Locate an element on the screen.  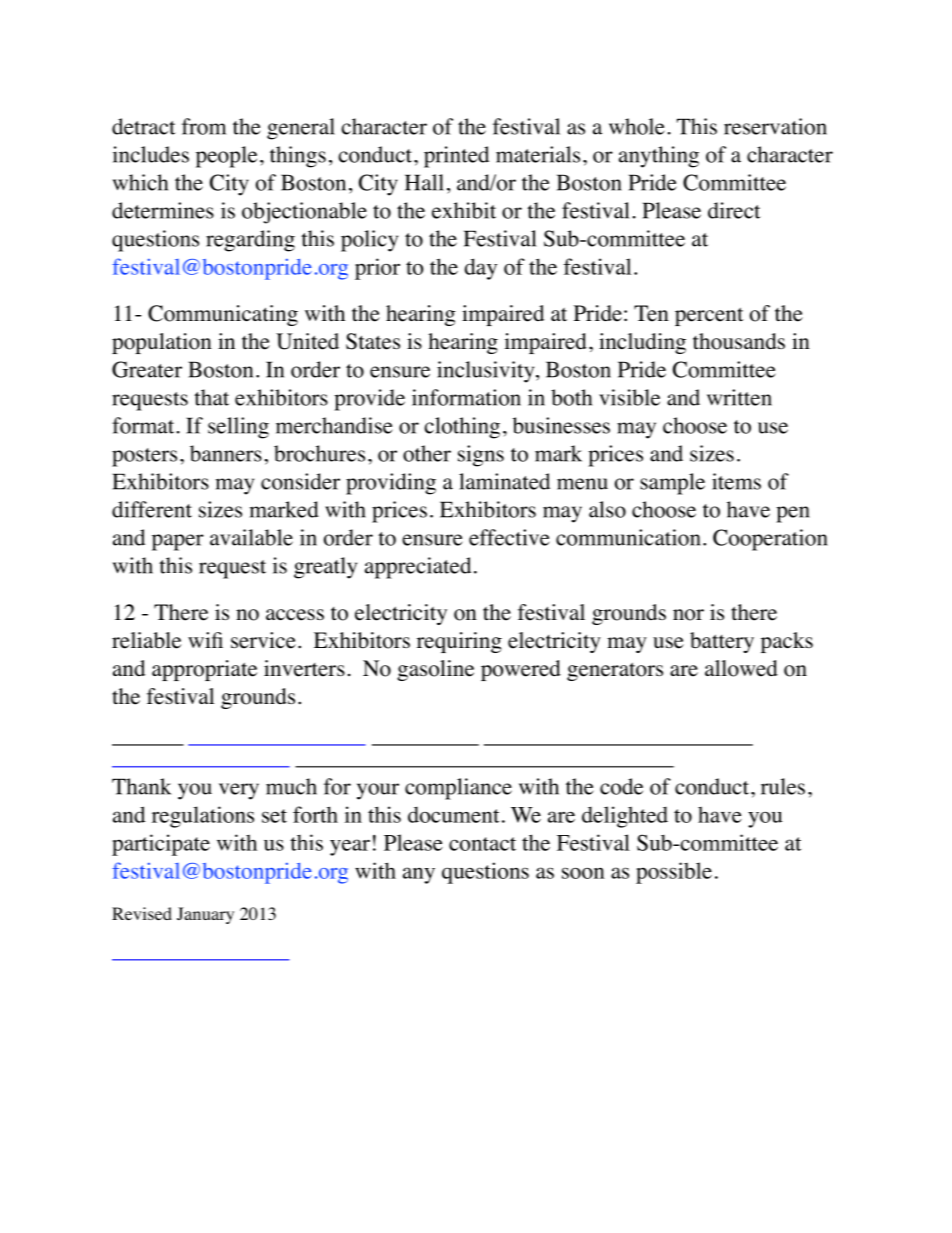
people is located at coordinates (226, 157).
